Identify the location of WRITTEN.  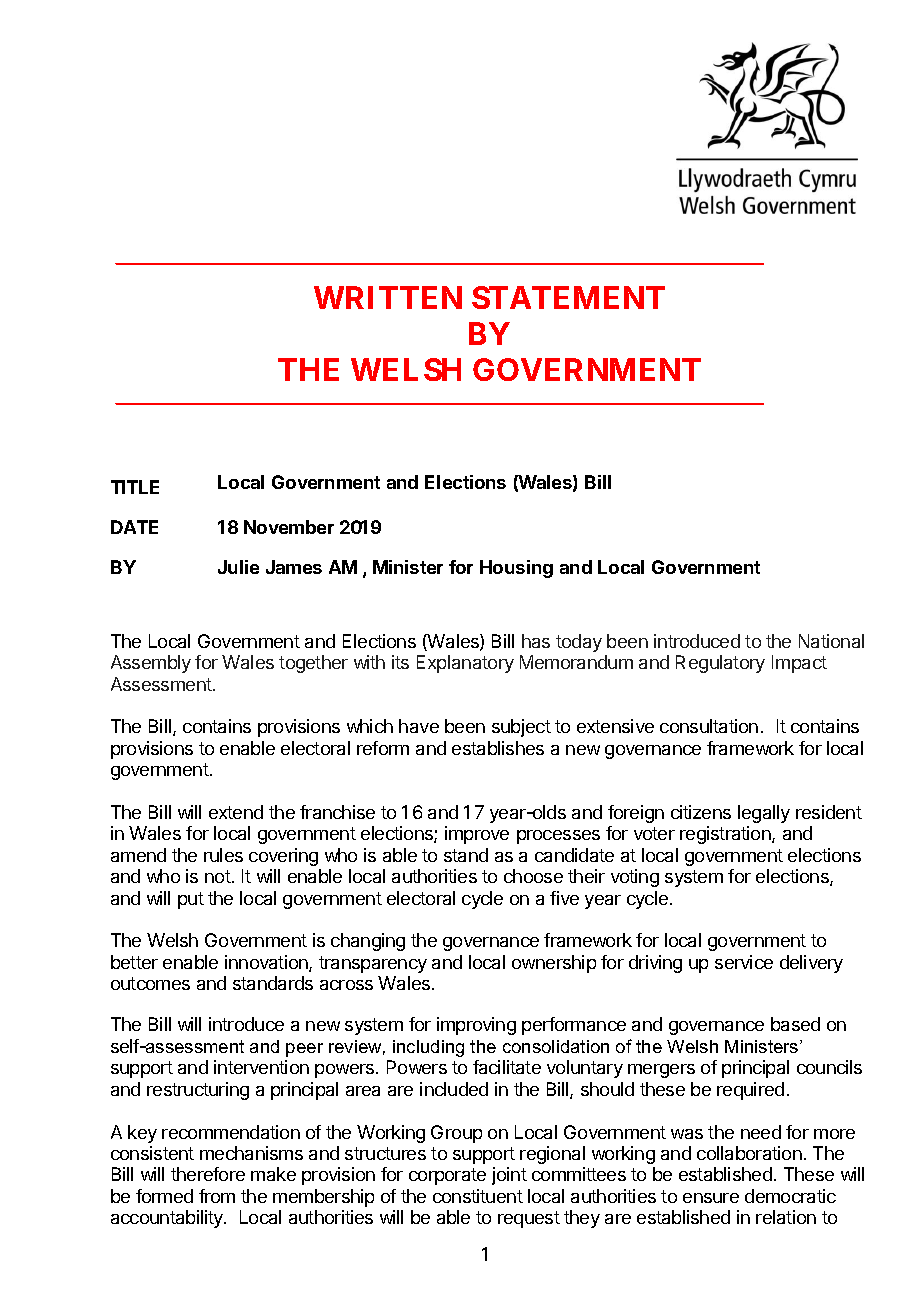
(388, 297).
